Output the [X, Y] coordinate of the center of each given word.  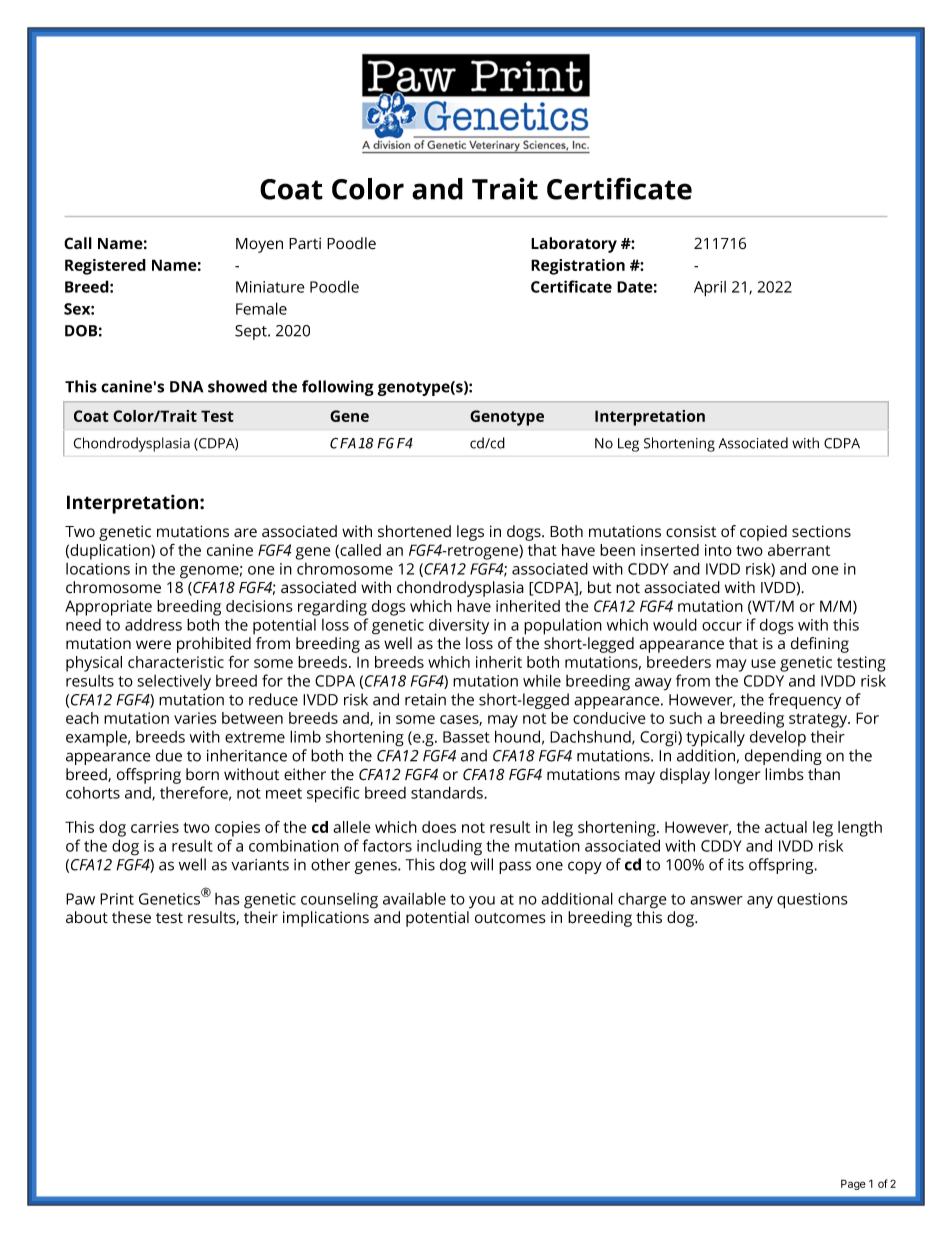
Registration [578, 267]
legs [470, 533]
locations [98, 569]
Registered [105, 267]
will [482, 864]
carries [155, 827]
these [131, 917]
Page [853, 1184]
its [736, 865]
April [710, 289]
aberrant [799, 550]
